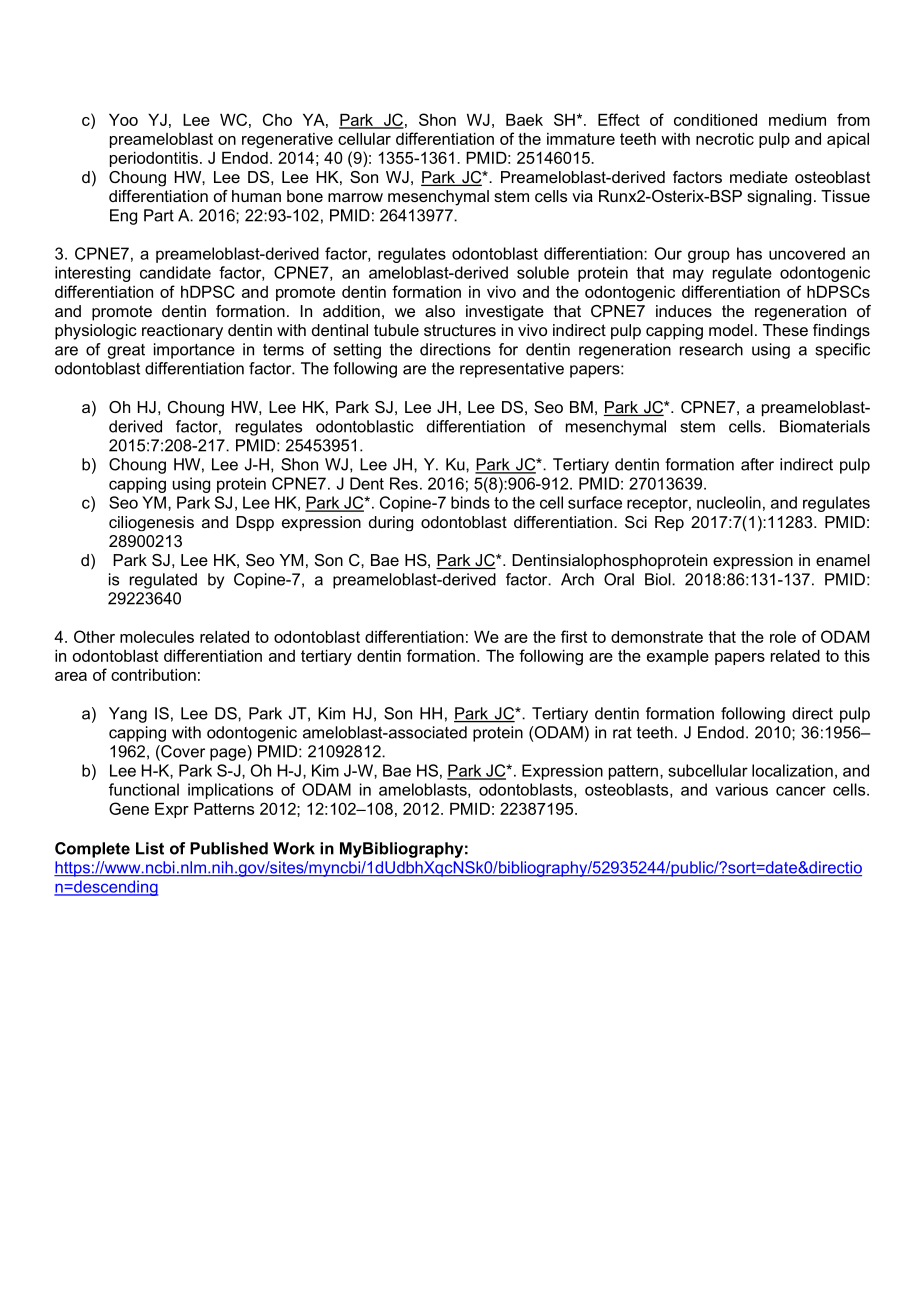 Image resolution: width=924 pixels, height=1308 pixels. I want to click on during, so click(391, 523).
